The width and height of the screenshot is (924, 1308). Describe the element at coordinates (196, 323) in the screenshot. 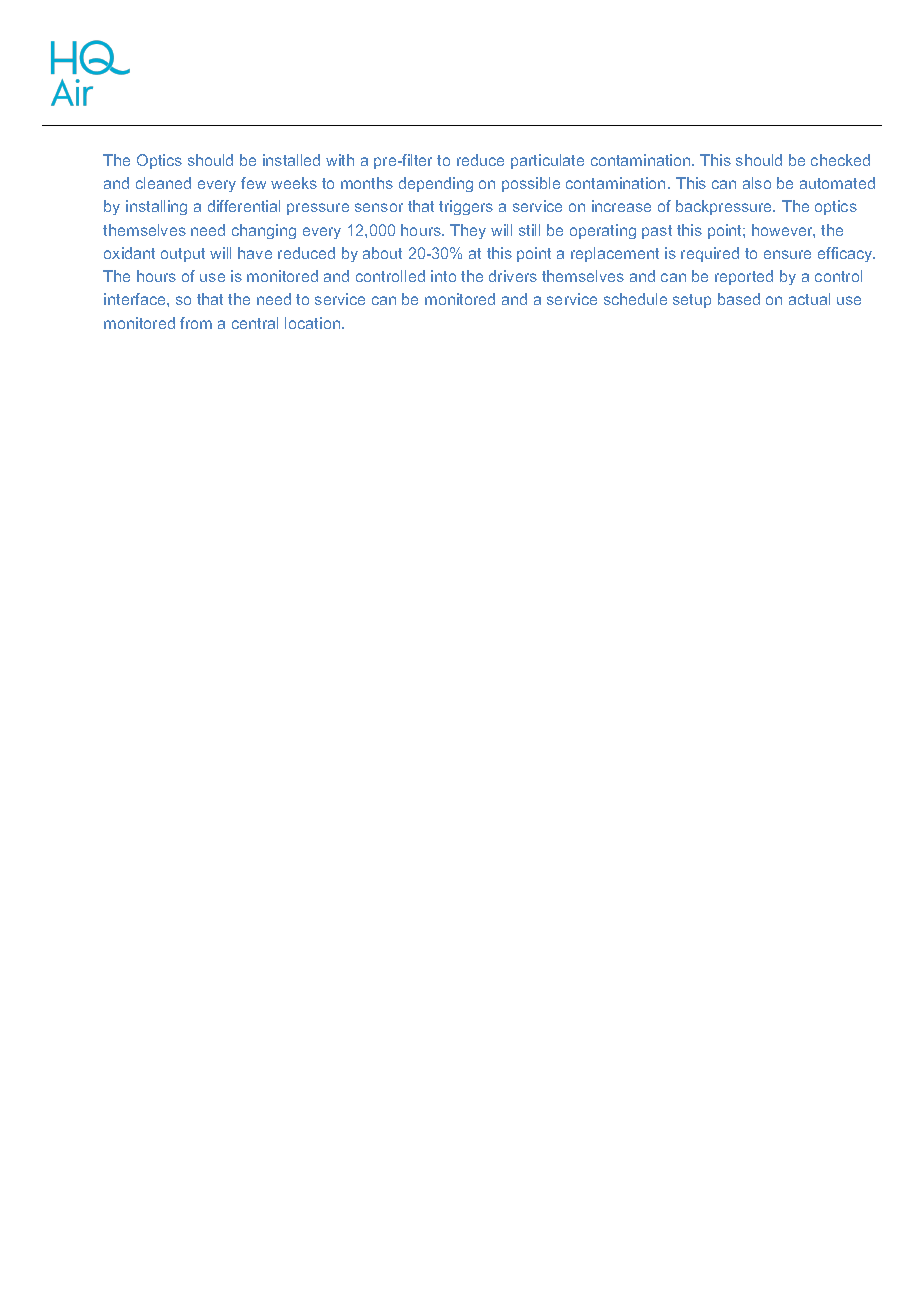

I see `from` at that location.
